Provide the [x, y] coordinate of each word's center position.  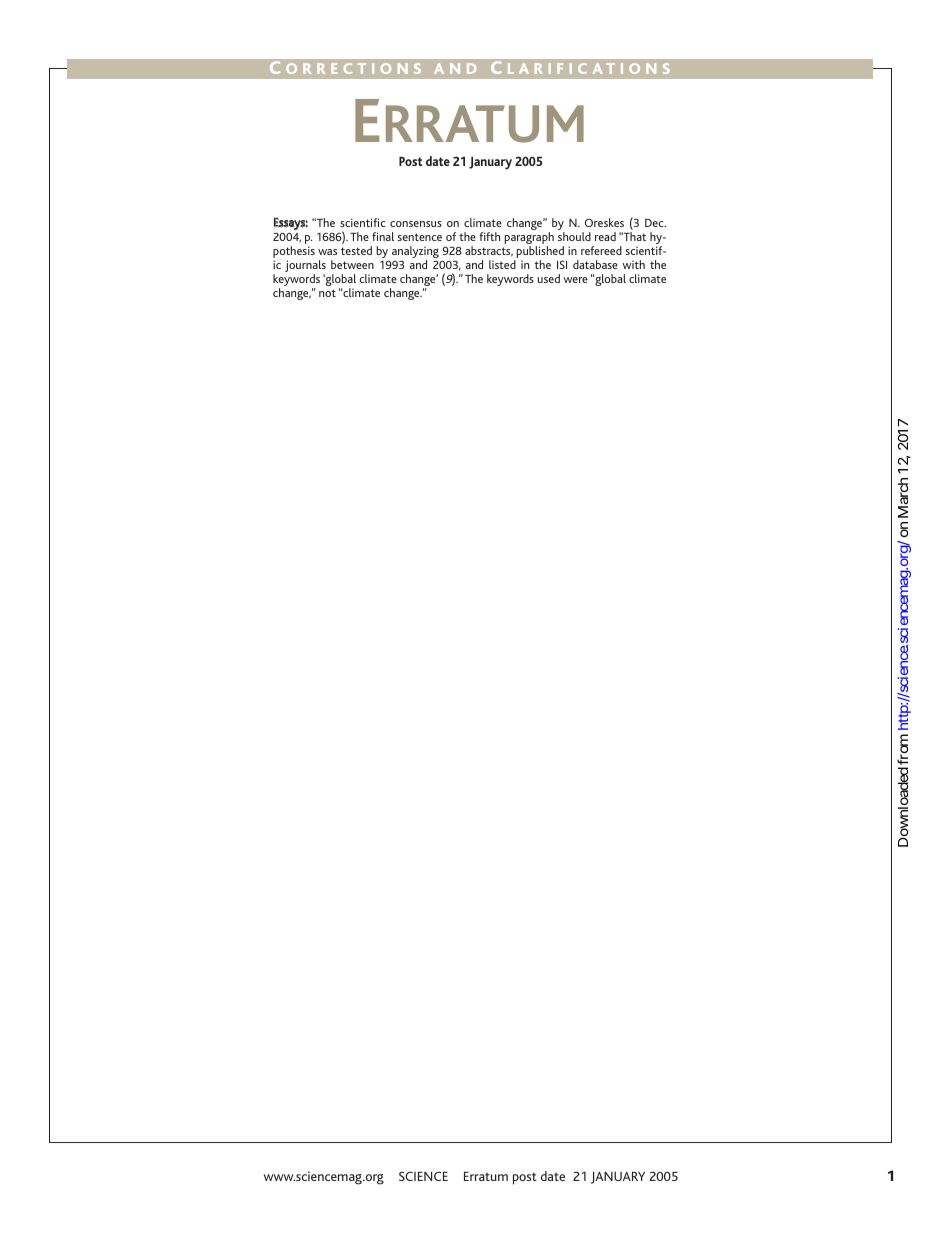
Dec [655, 223]
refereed [601, 250]
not [327, 293]
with [633, 264]
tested [356, 250]
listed [502, 264]
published [539, 253]
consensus [416, 224]
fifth [489, 236]
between [352, 264]
